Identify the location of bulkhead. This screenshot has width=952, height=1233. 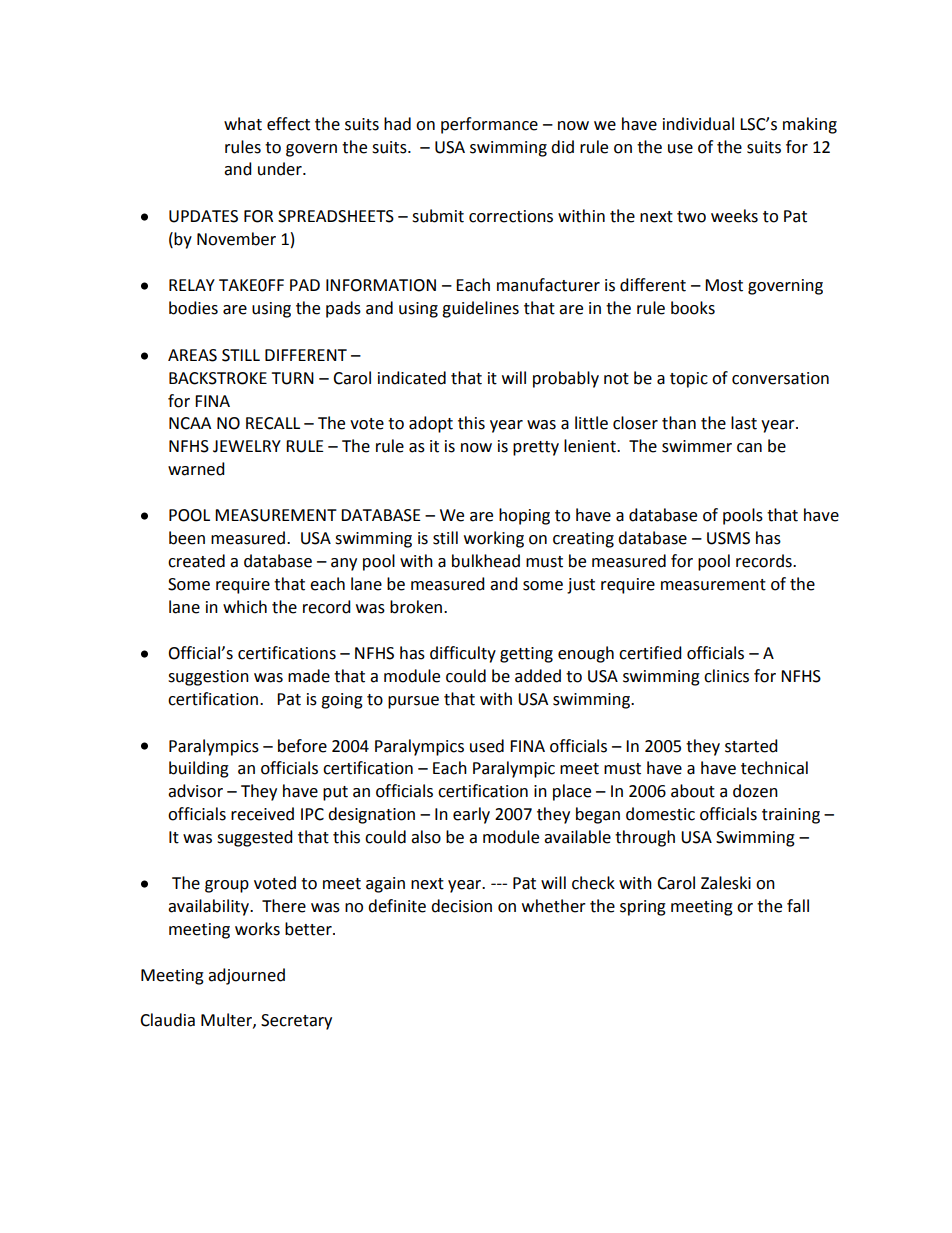
(486, 561).
